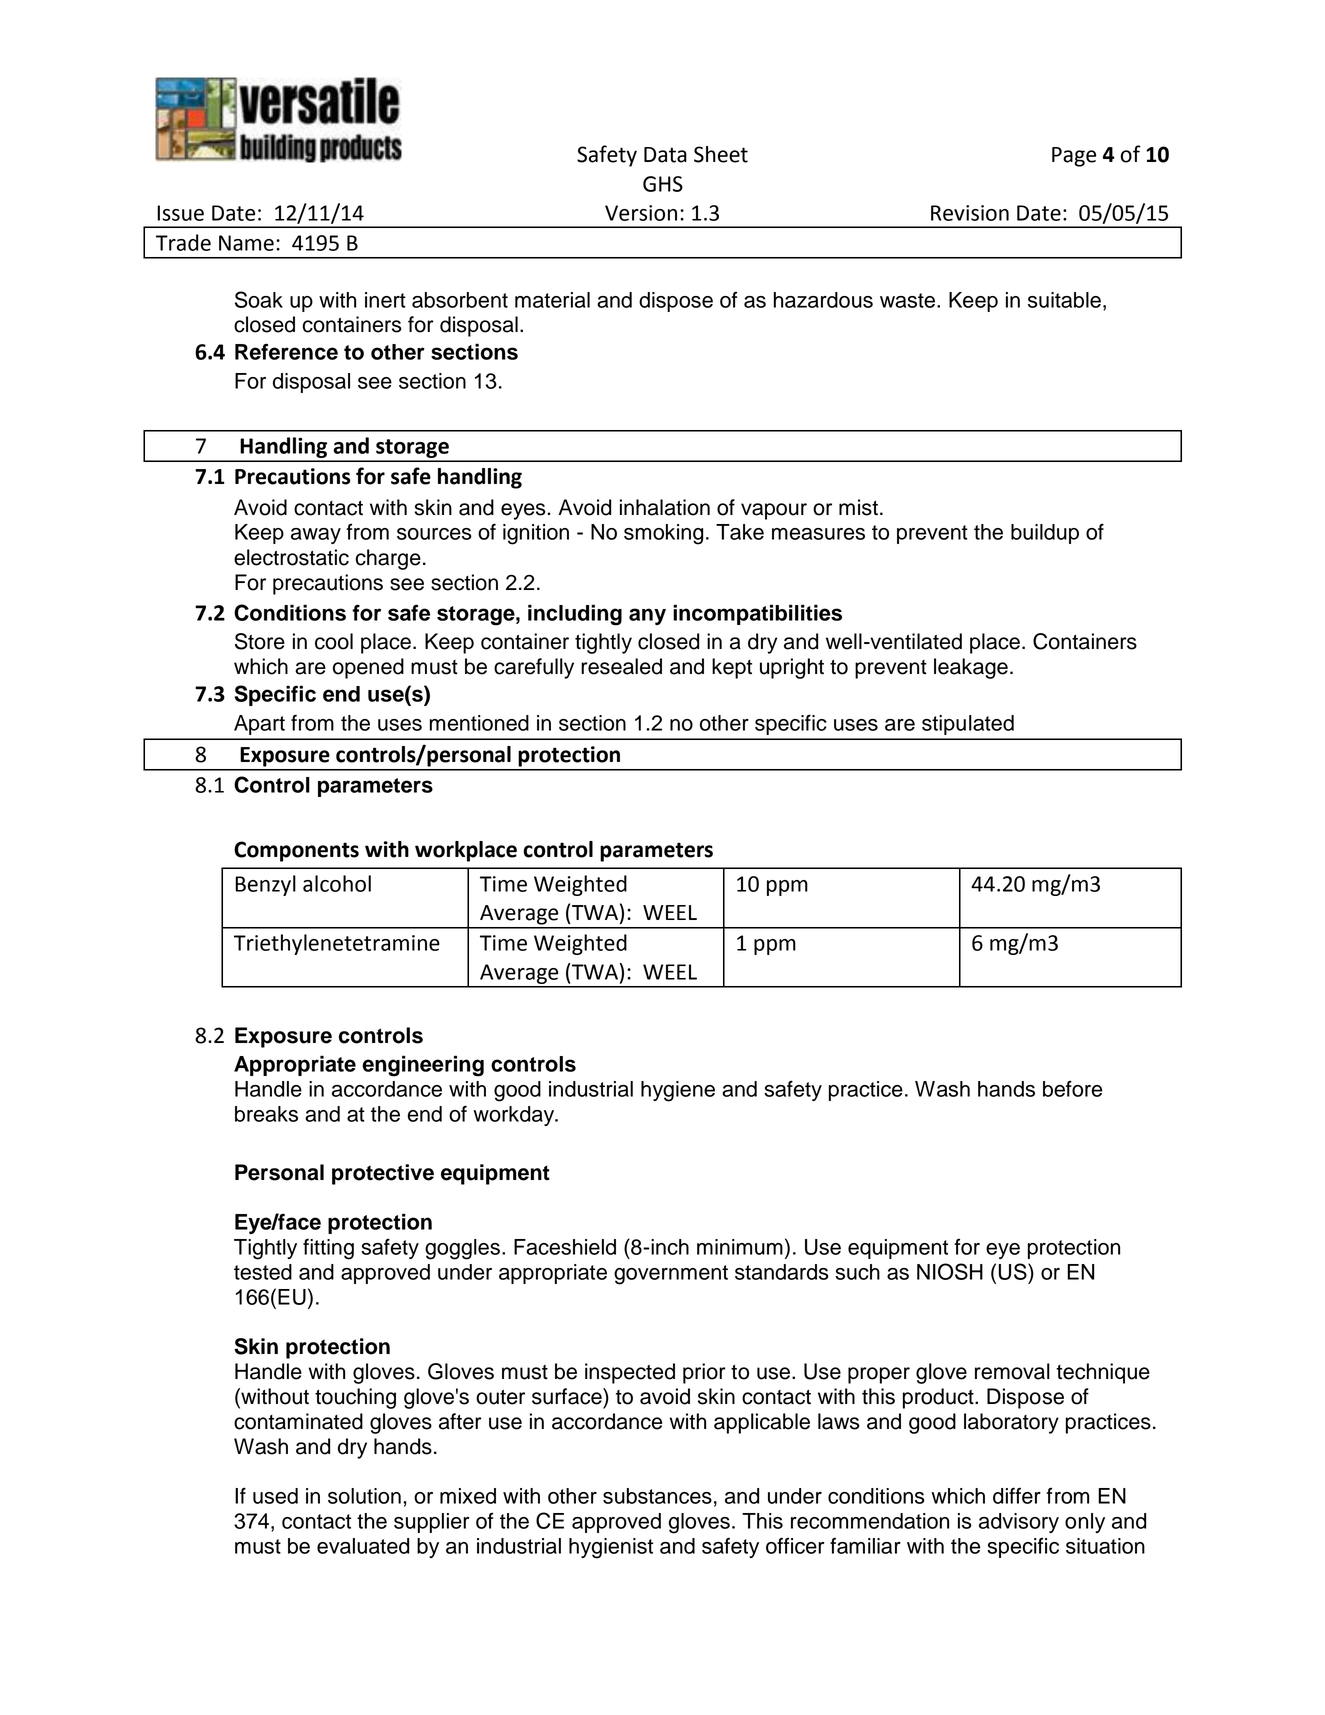  What do you see at coordinates (260, 641) in the screenshot?
I see `Store` at bounding box center [260, 641].
